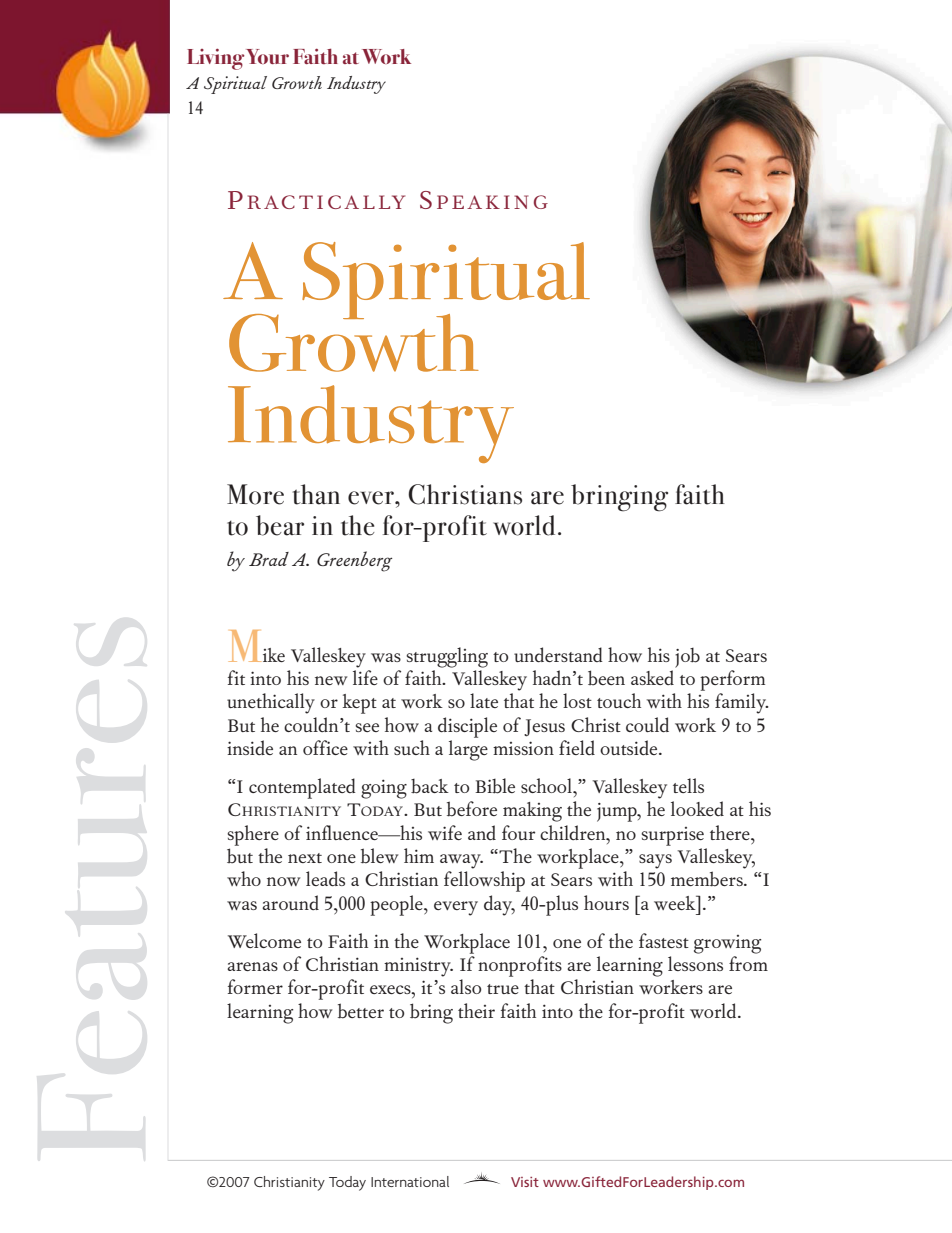 Image resolution: width=952 pixels, height=1233 pixels. Describe the element at coordinates (687, 658) in the image. I see `job` at that location.
